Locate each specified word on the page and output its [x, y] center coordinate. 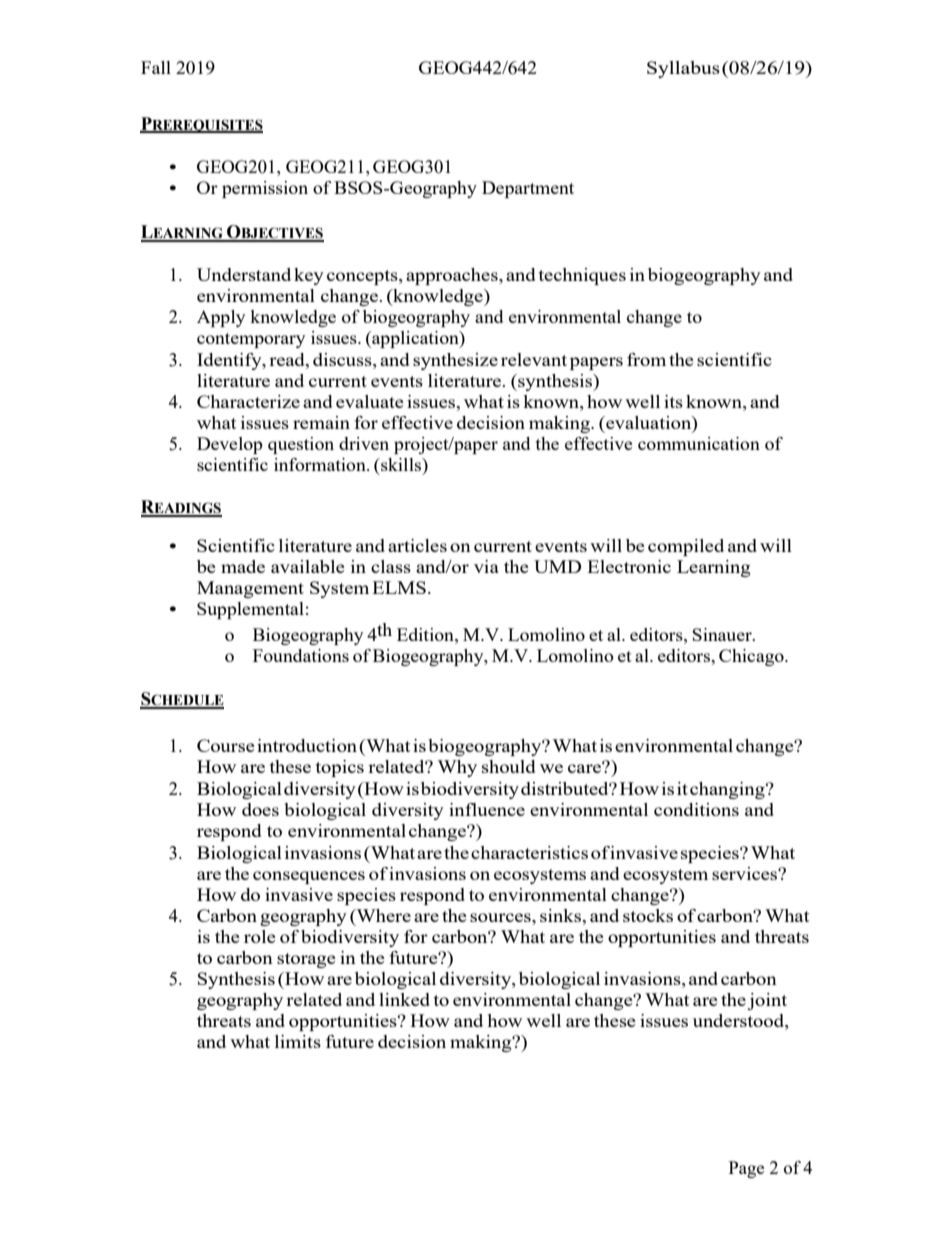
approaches [453, 276]
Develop [230, 445]
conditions [696, 809]
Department [528, 189]
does [260, 809]
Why [457, 768]
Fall [156, 67]
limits [298, 1041]
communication [699, 443]
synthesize [455, 361]
